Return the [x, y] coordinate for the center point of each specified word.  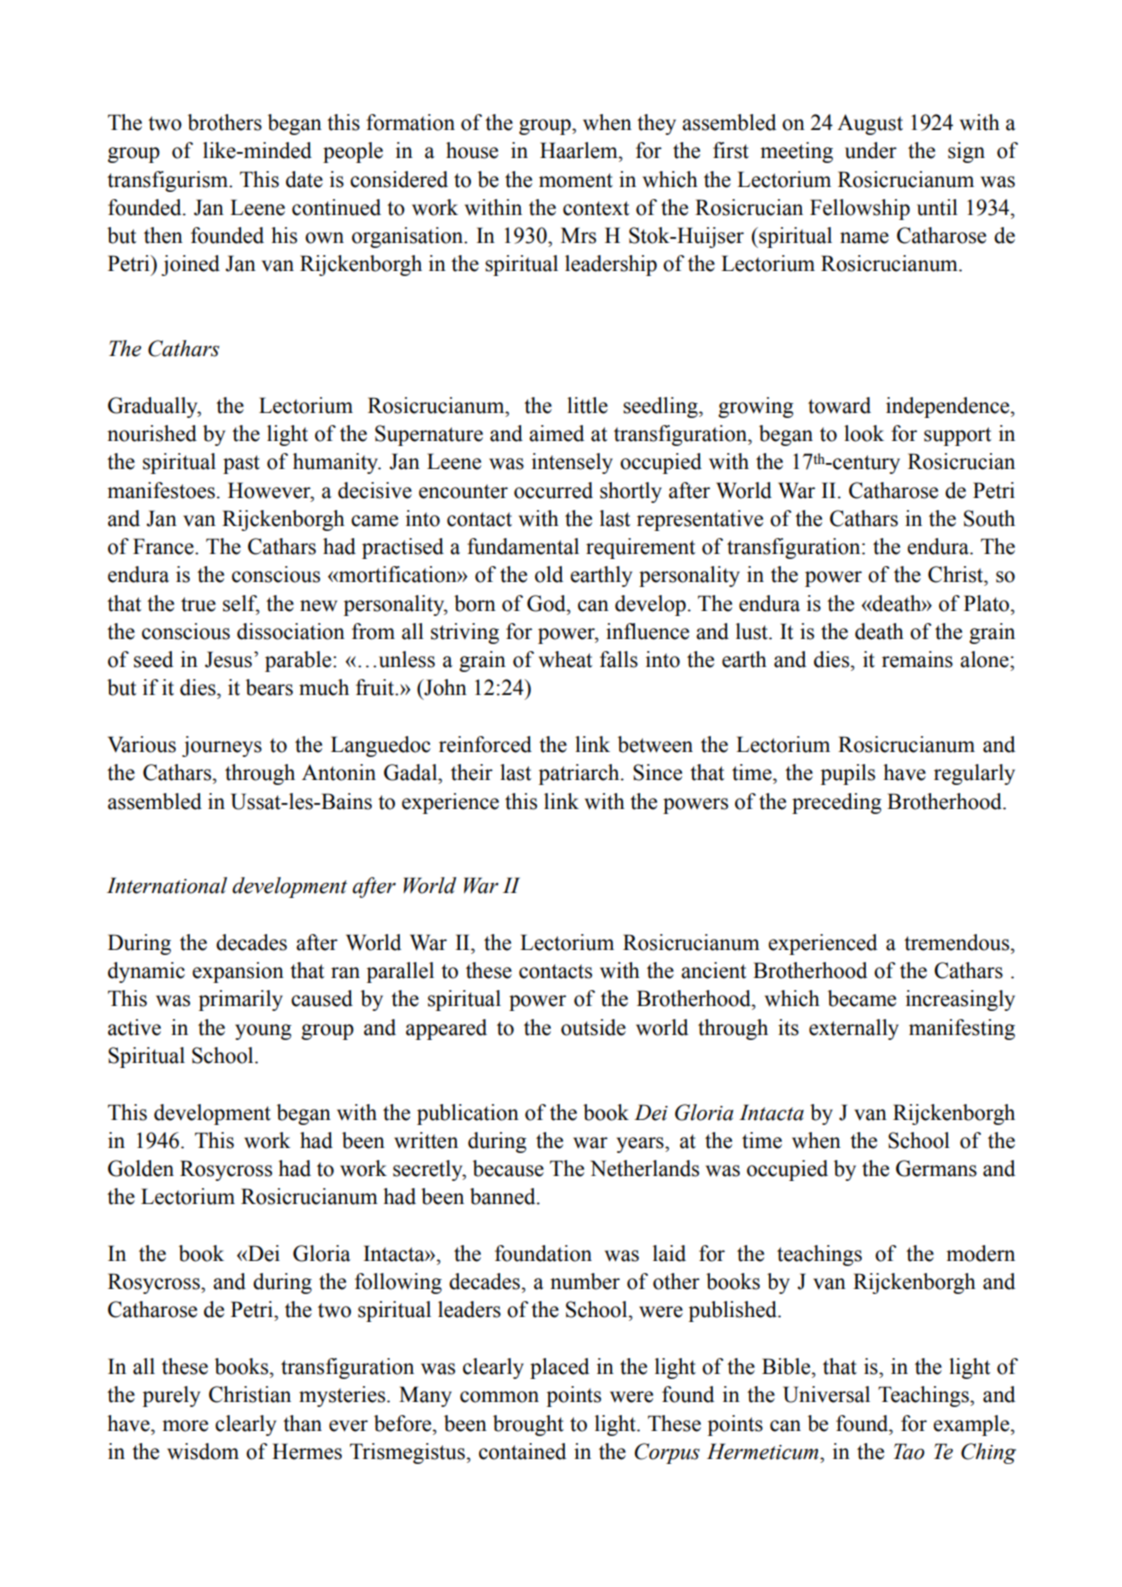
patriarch [580, 774]
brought [528, 1425]
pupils [848, 774]
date [304, 179]
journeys [222, 746]
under [871, 150]
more [185, 1426]
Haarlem [580, 150]
